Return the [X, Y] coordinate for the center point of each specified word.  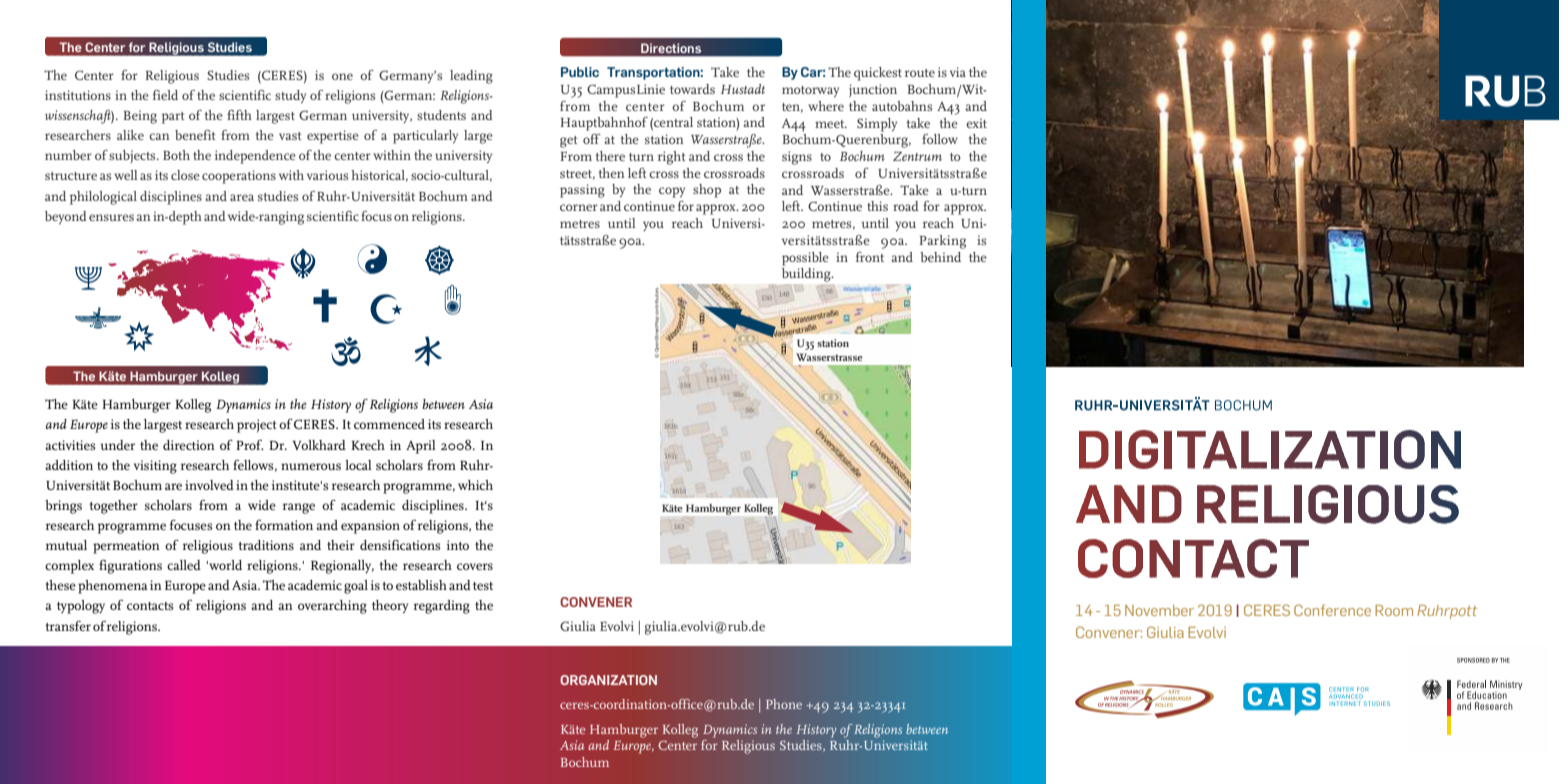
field [165, 95]
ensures [111, 217]
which [475, 485]
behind [940, 257]
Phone [784, 704]
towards [692, 89]
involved [209, 485]
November [1159, 610]
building [807, 275]
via [958, 72]
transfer [68, 626]
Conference [1332, 610]
